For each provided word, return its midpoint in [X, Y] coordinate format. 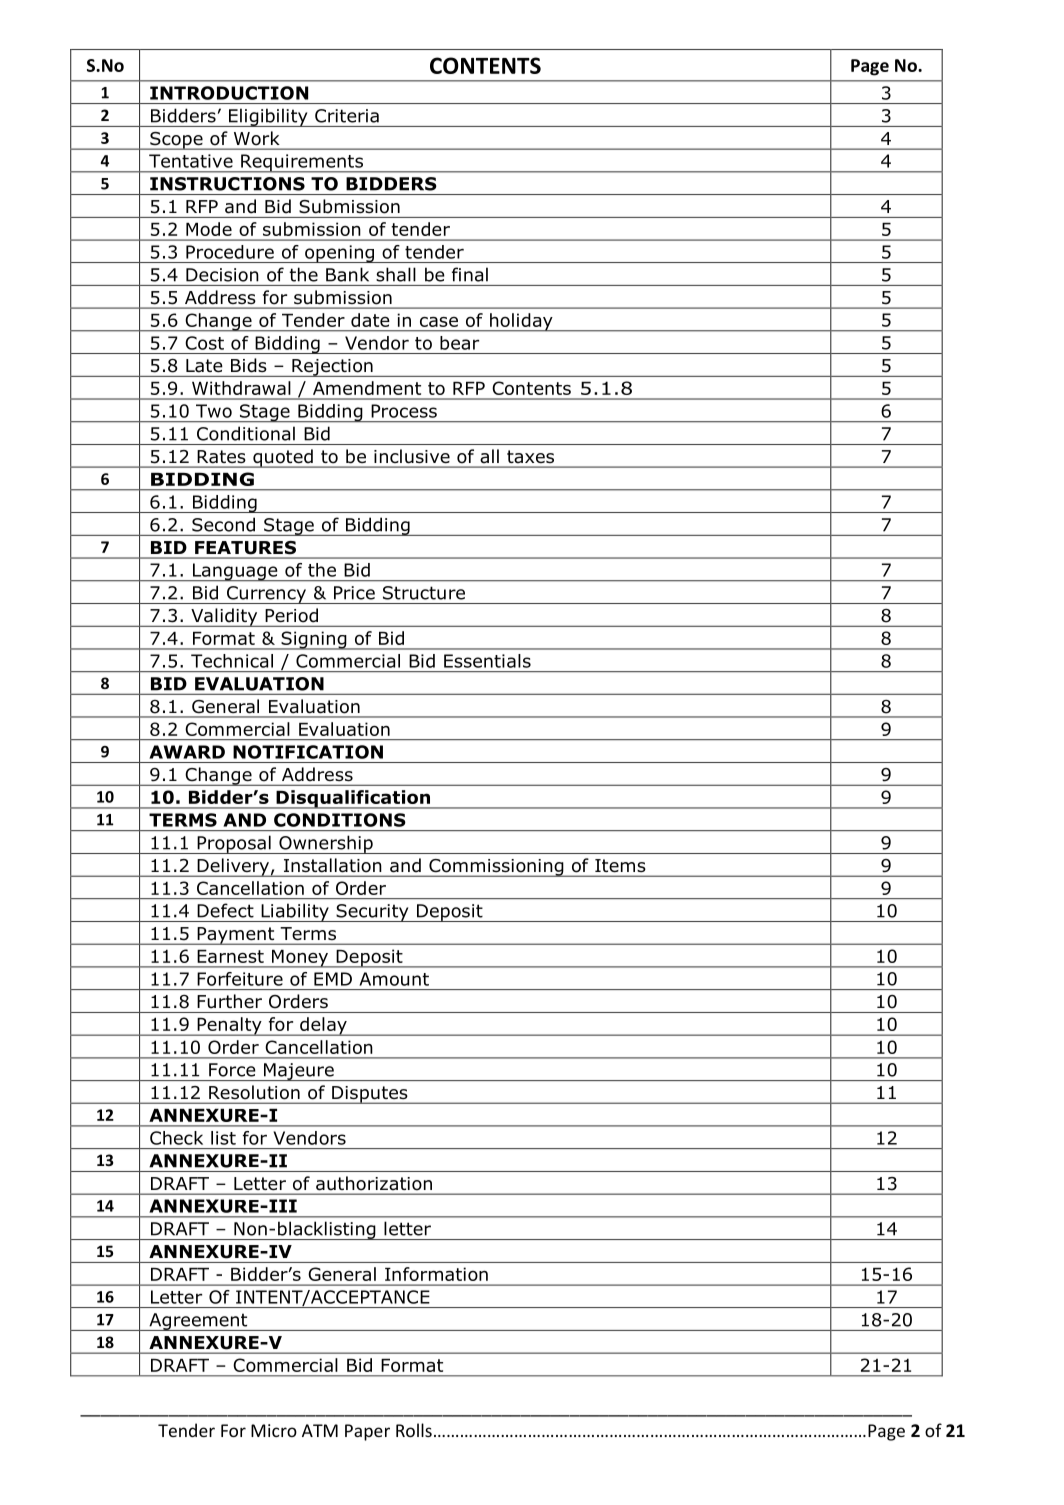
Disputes [370, 1095]
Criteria [347, 116]
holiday [521, 322]
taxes [530, 456]
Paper [367, 1432]
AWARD [187, 752]
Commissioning [496, 868]
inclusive [412, 456]
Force [232, 1070]
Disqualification [353, 799]
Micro [274, 1430]
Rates [221, 456]
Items [620, 865]
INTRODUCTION [229, 93]
